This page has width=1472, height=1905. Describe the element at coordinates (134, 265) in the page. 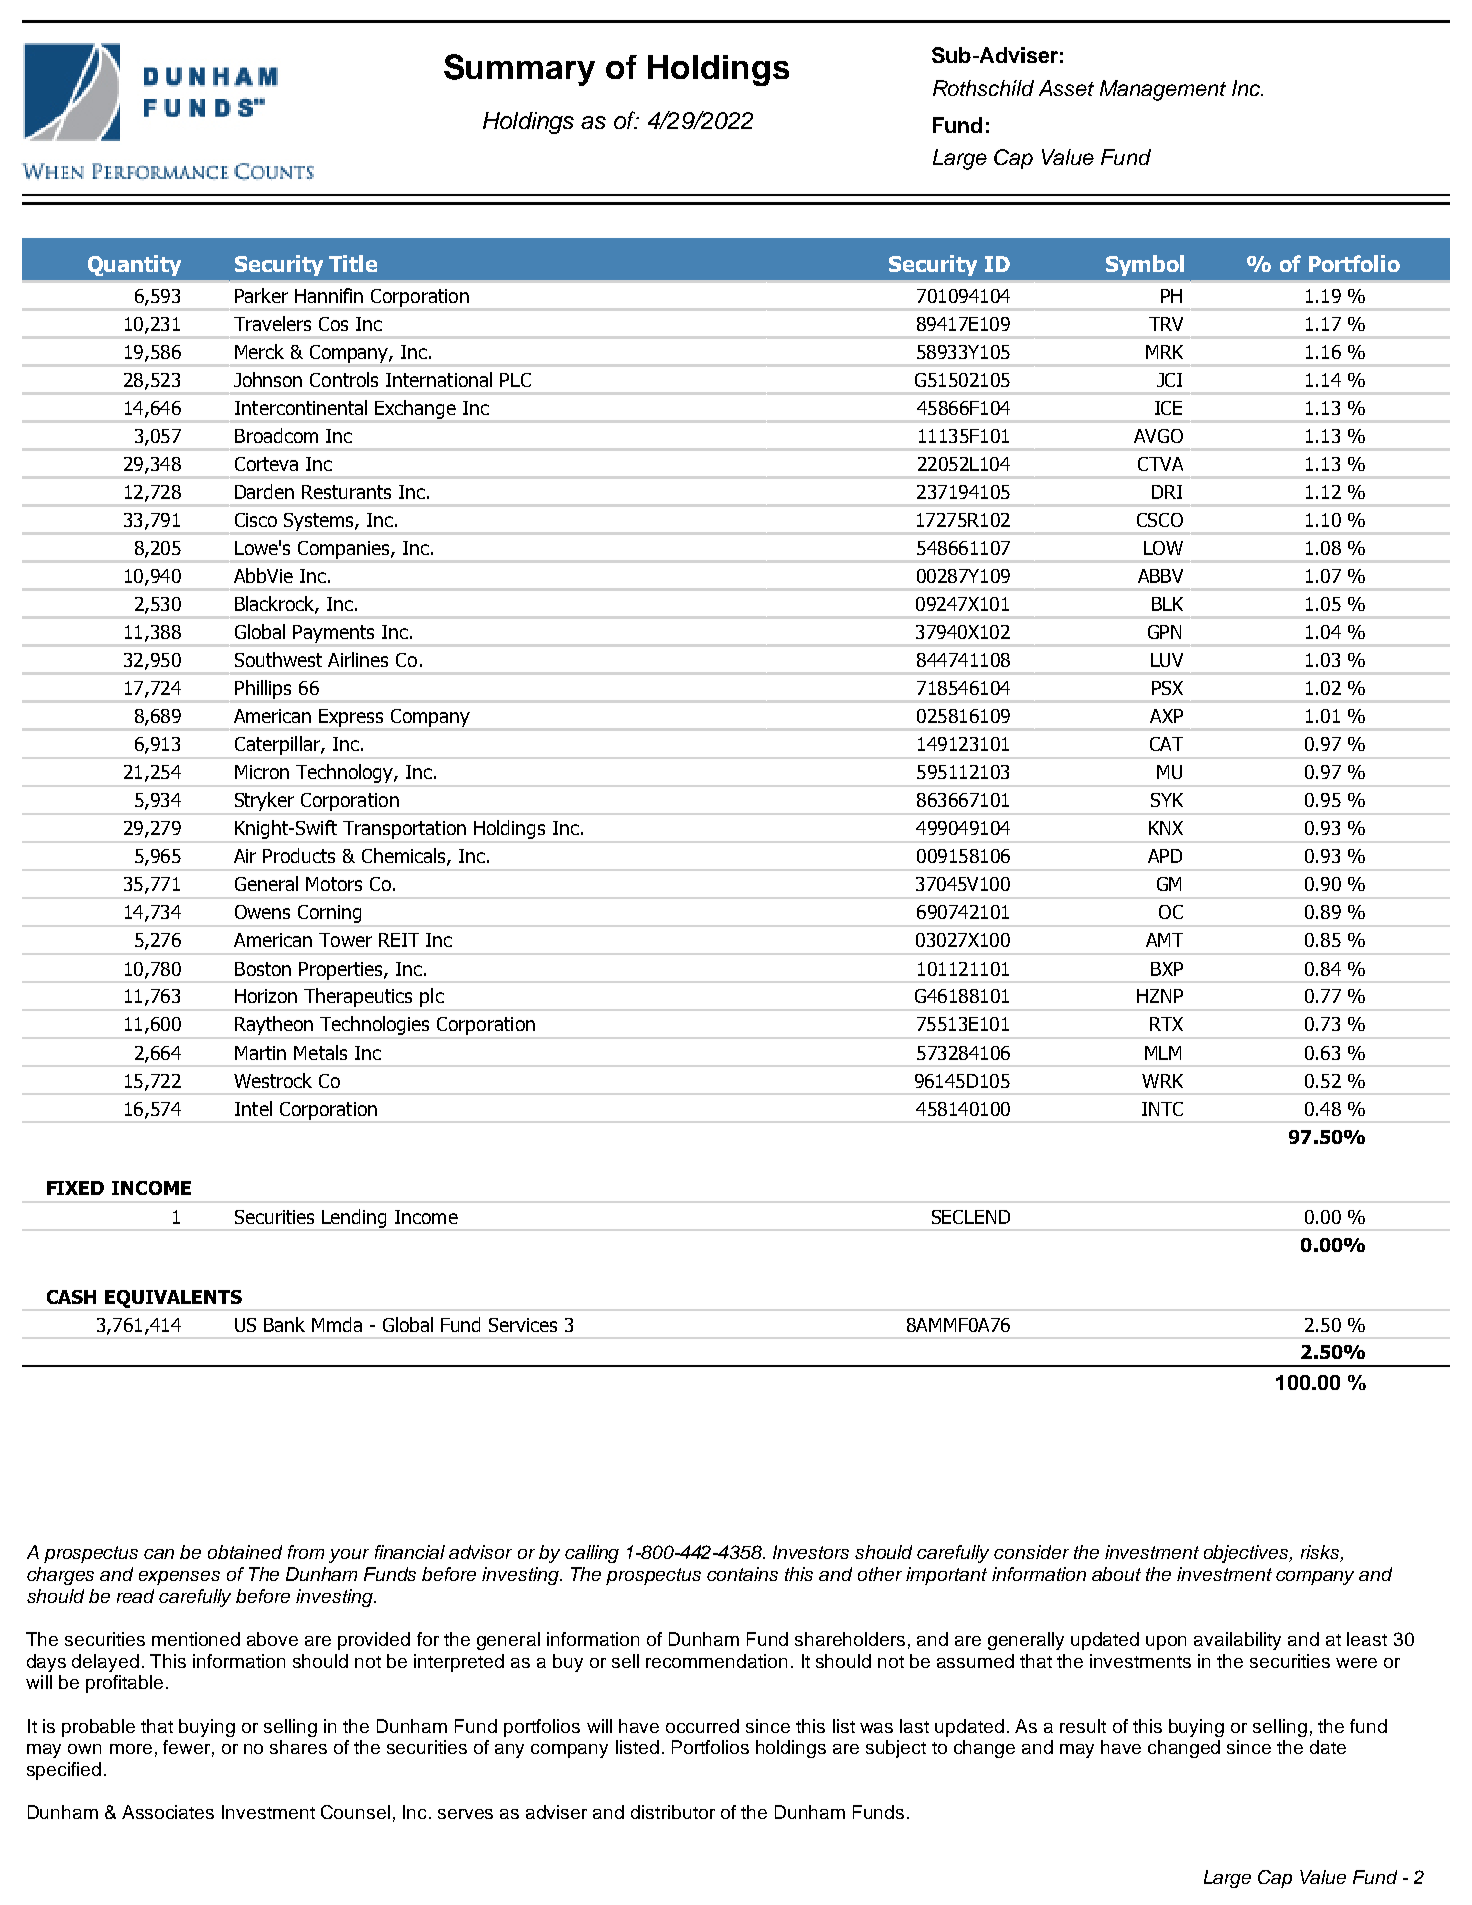

I see `Quantity` at that location.
